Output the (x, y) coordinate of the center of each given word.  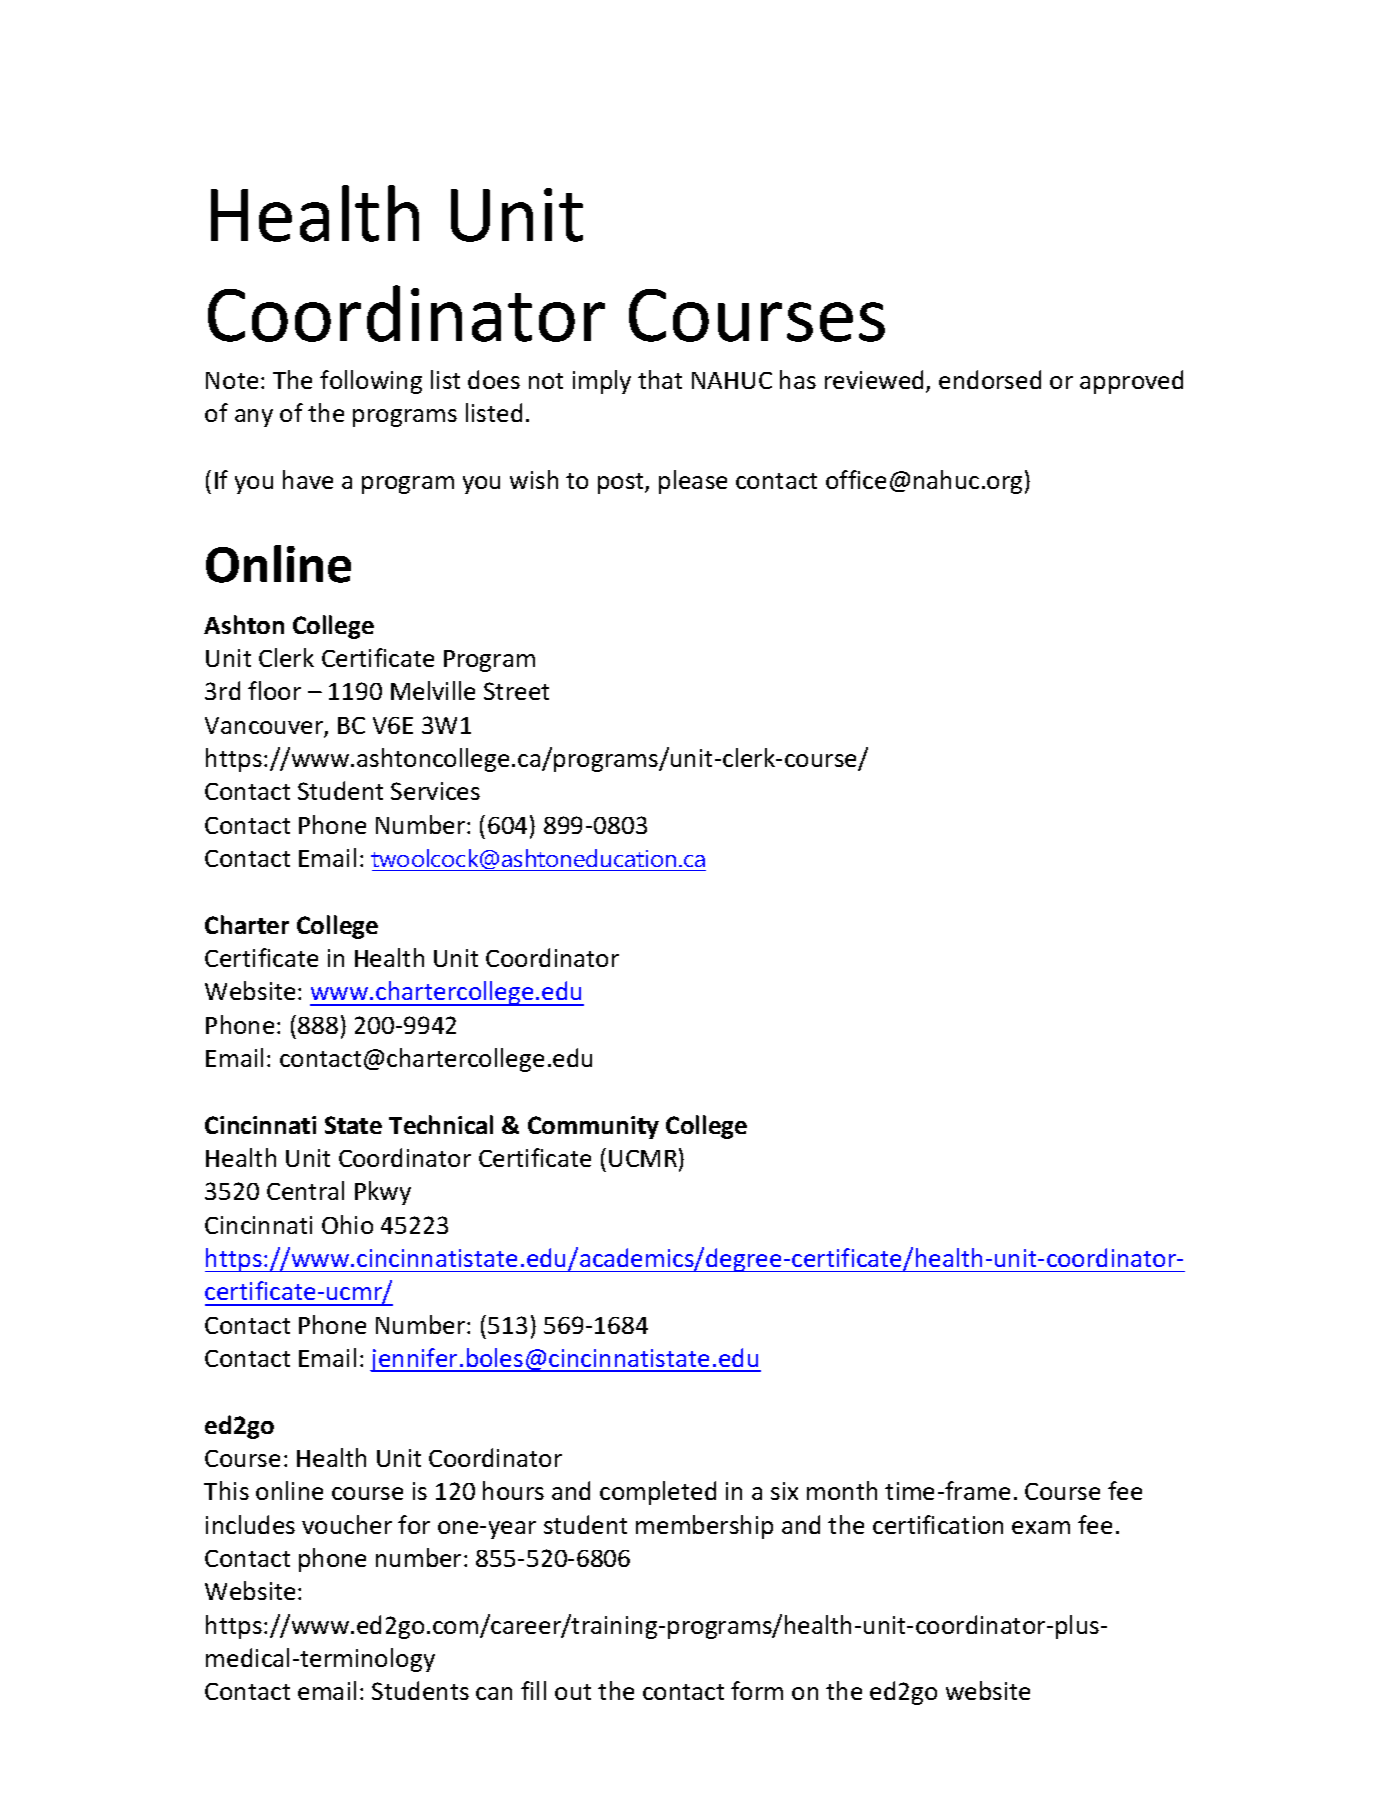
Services (435, 791)
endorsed (990, 379)
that (660, 379)
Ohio (347, 1224)
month (842, 1490)
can (494, 1693)
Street (516, 691)
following (371, 382)
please (693, 482)
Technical (441, 1124)
